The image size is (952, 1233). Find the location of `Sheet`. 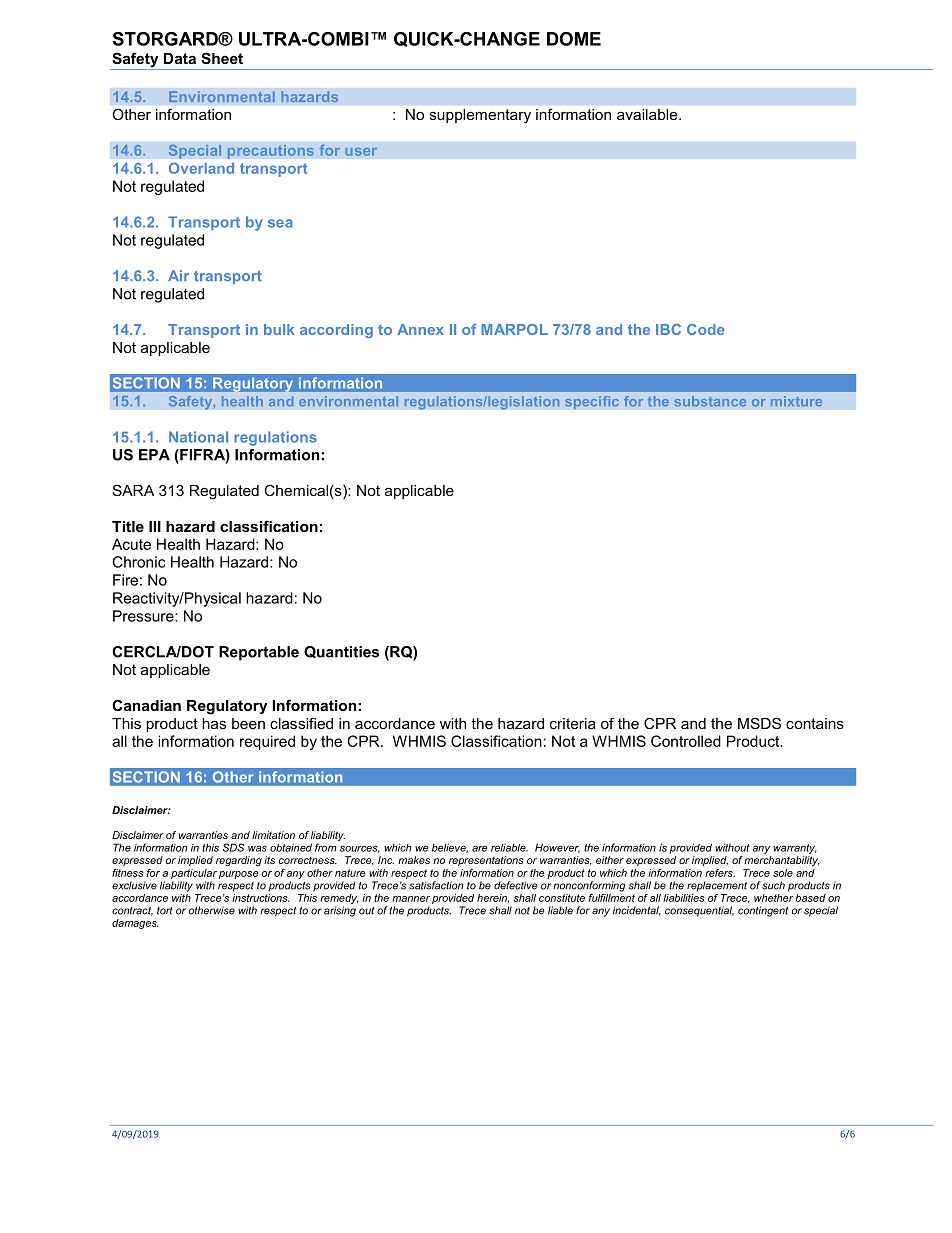

Sheet is located at coordinates (222, 58).
